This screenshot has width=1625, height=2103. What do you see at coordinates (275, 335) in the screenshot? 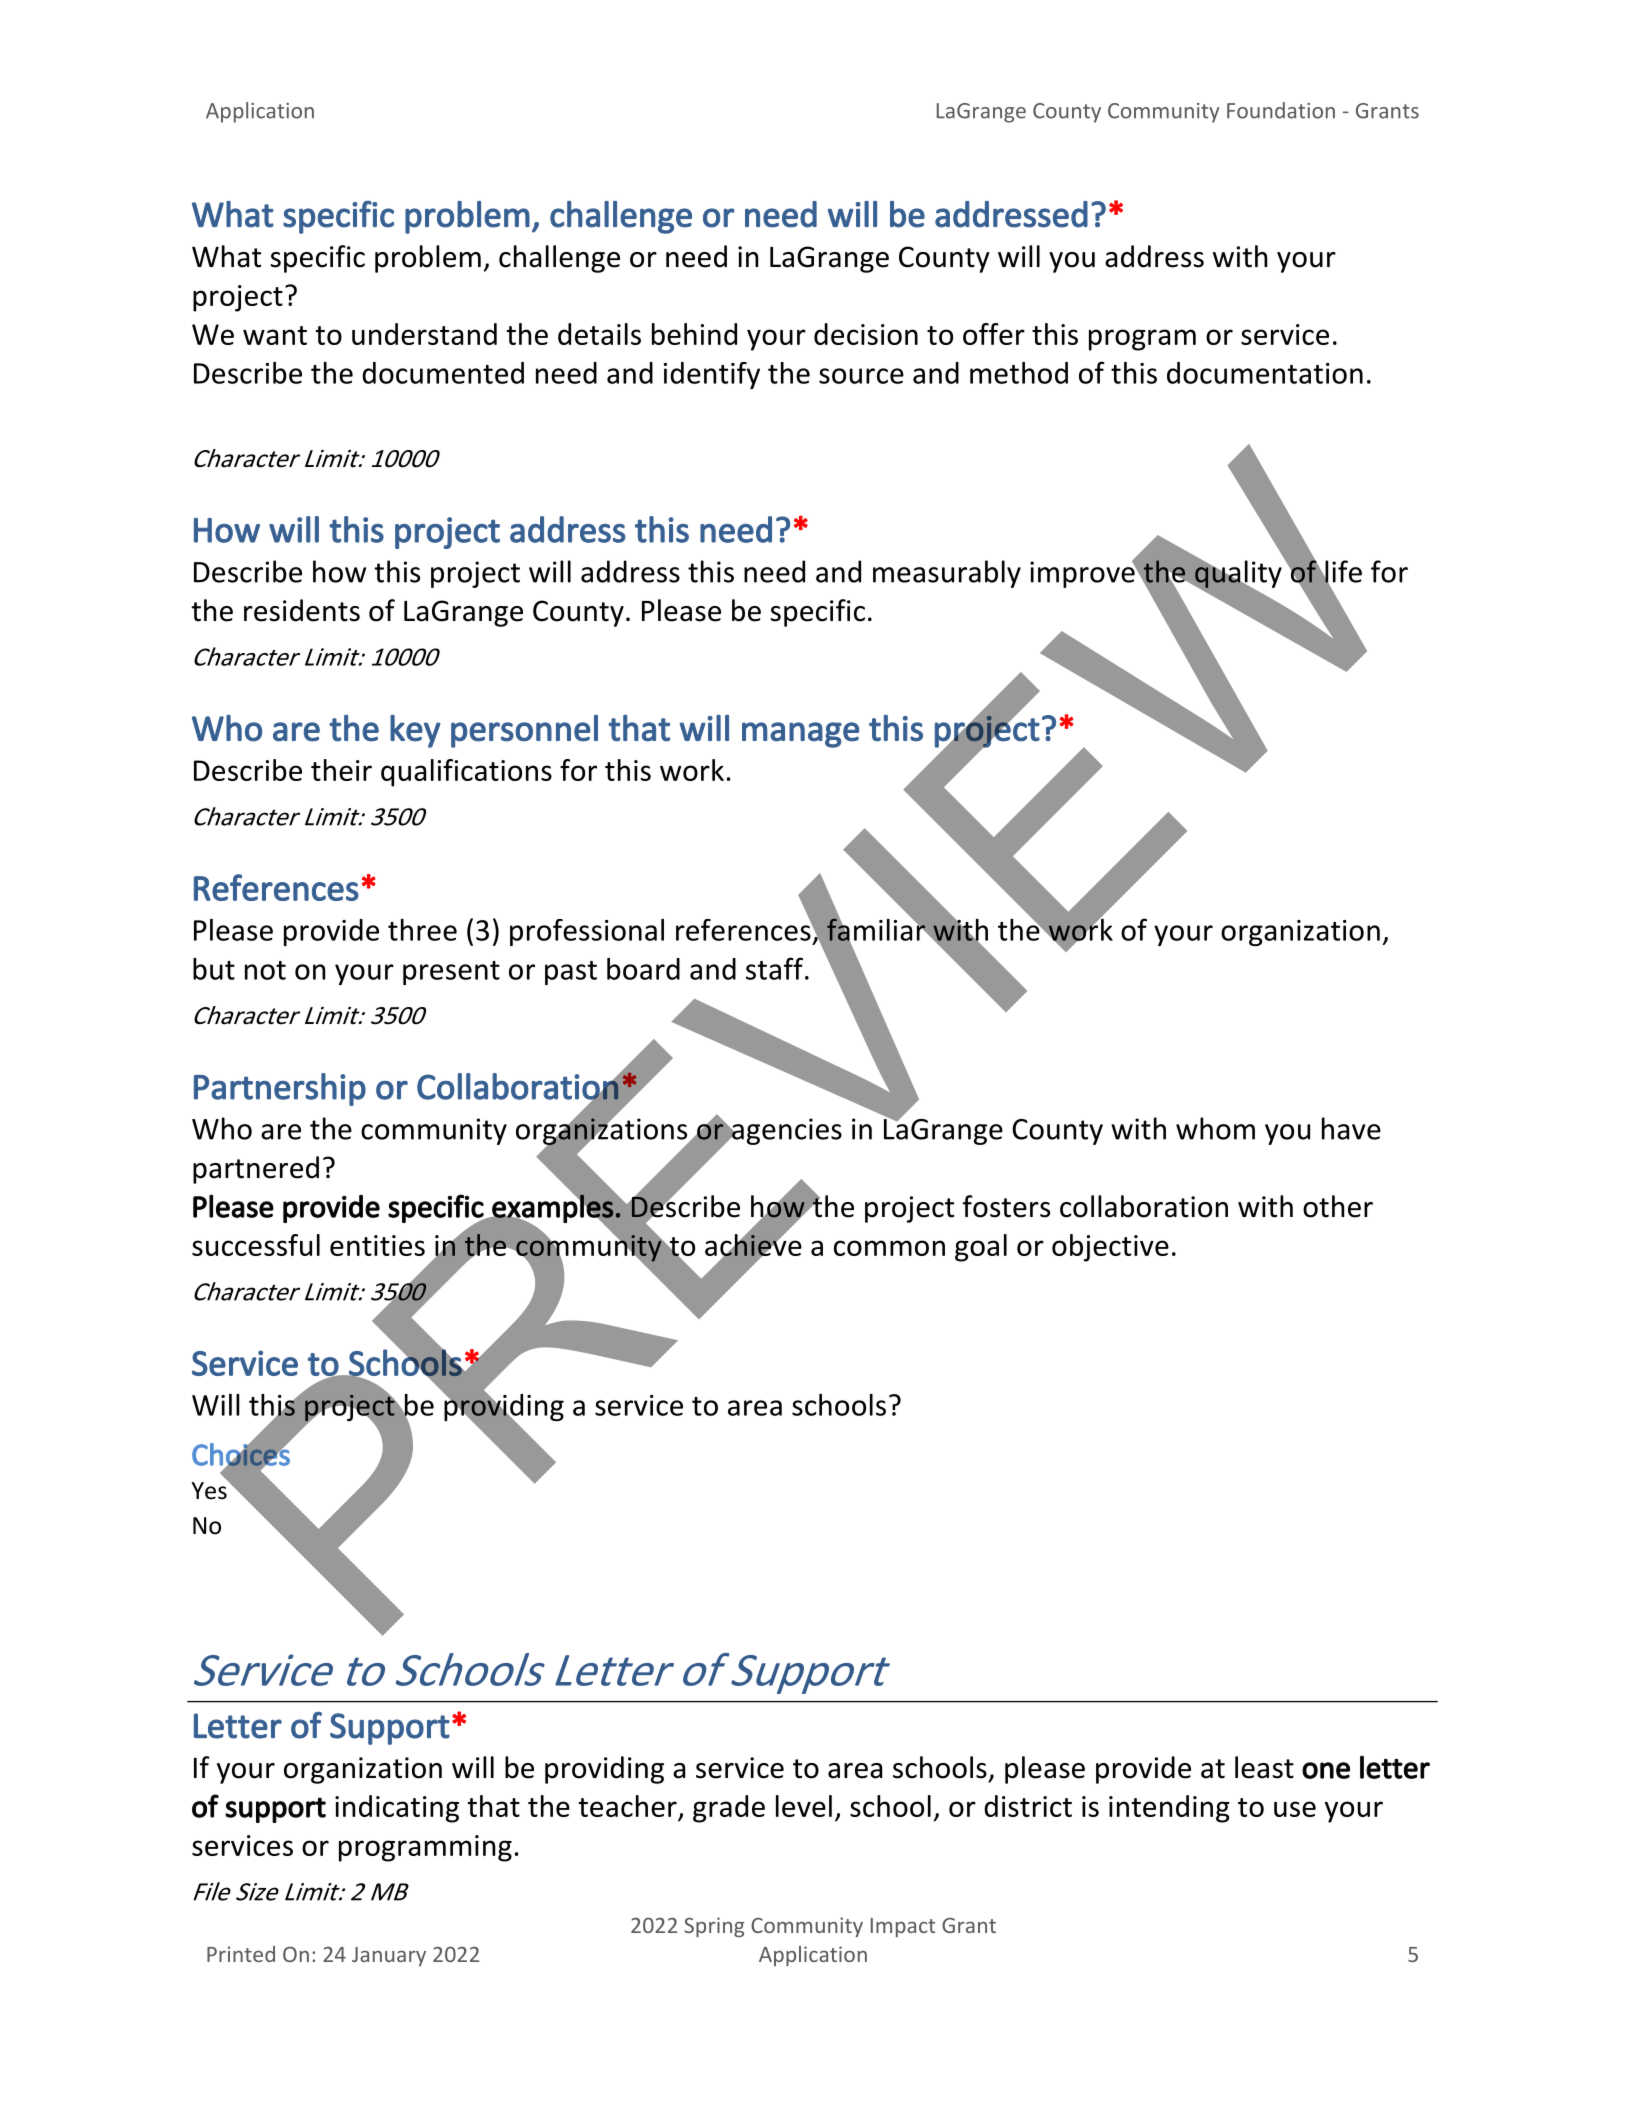
I see `want` at bounding box center [275, 335].
